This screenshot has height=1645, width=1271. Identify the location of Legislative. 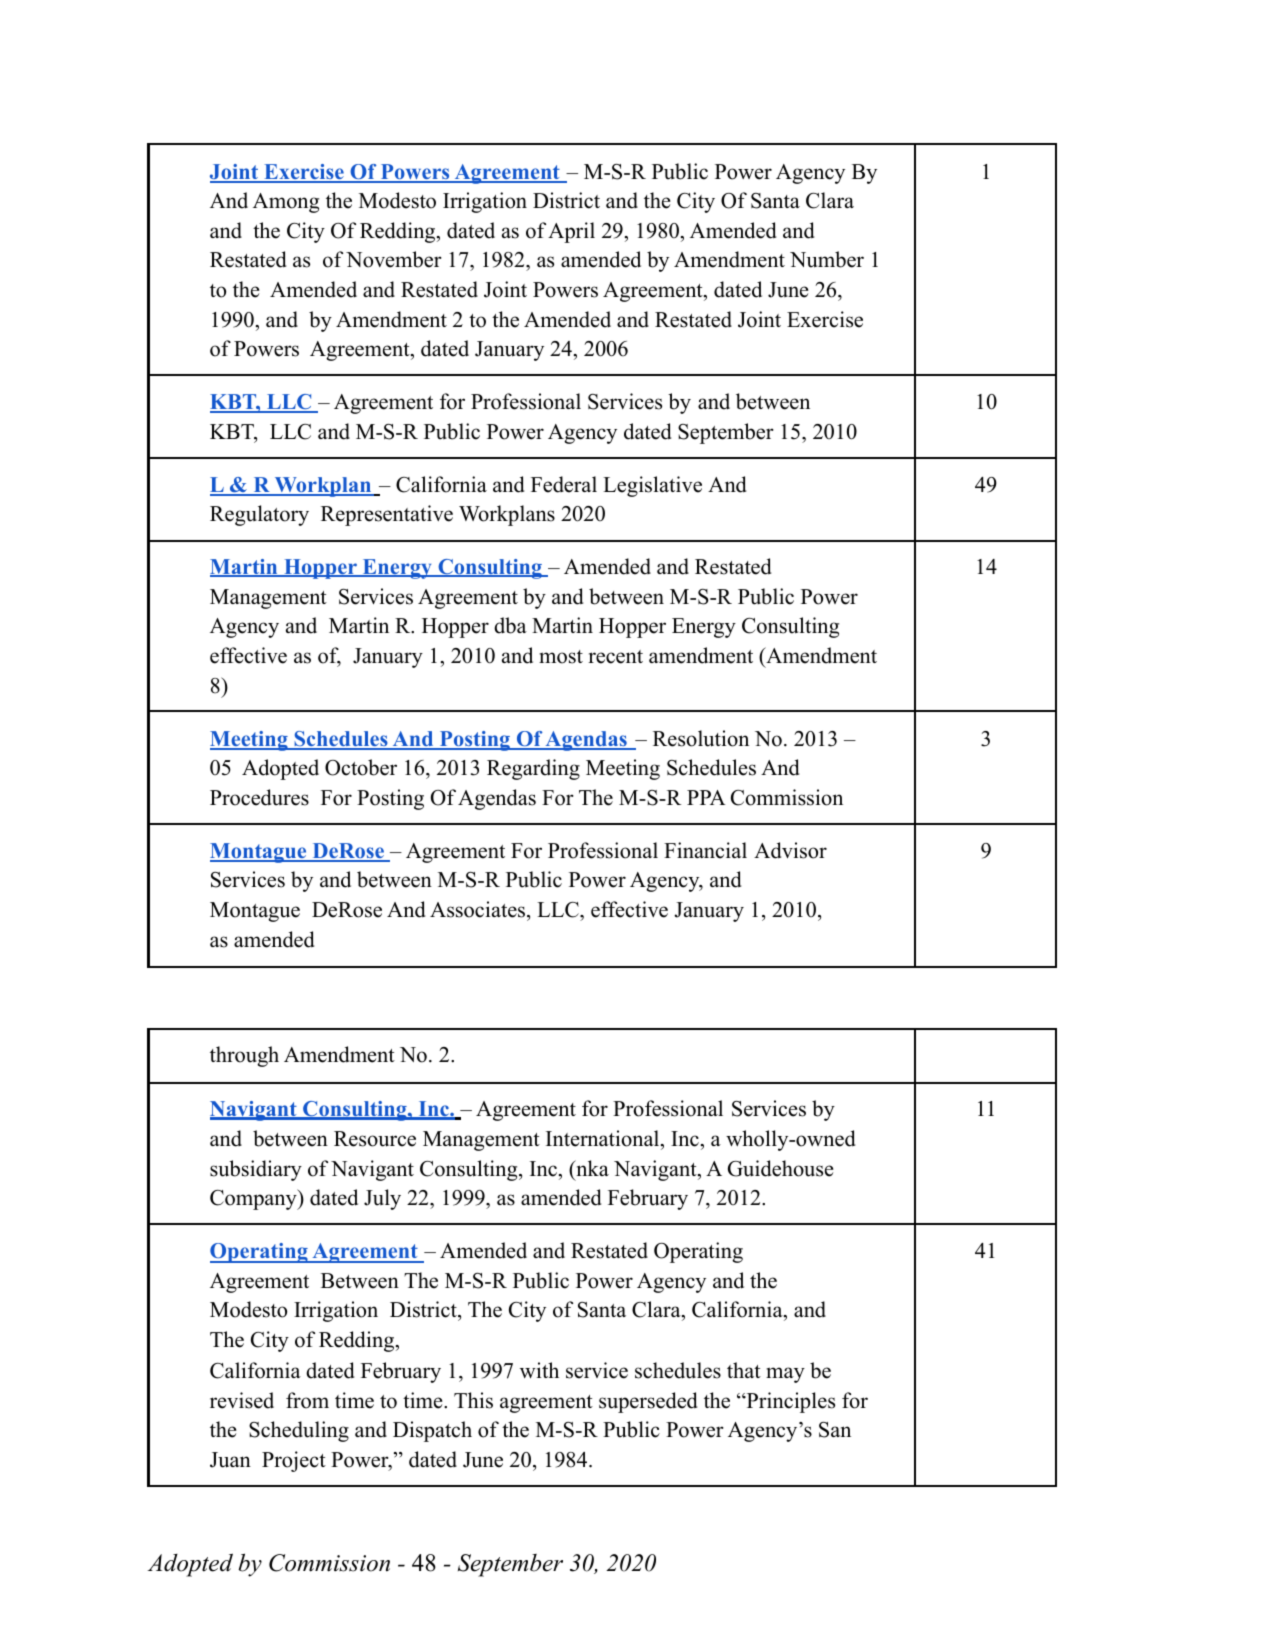
(652, 486).
